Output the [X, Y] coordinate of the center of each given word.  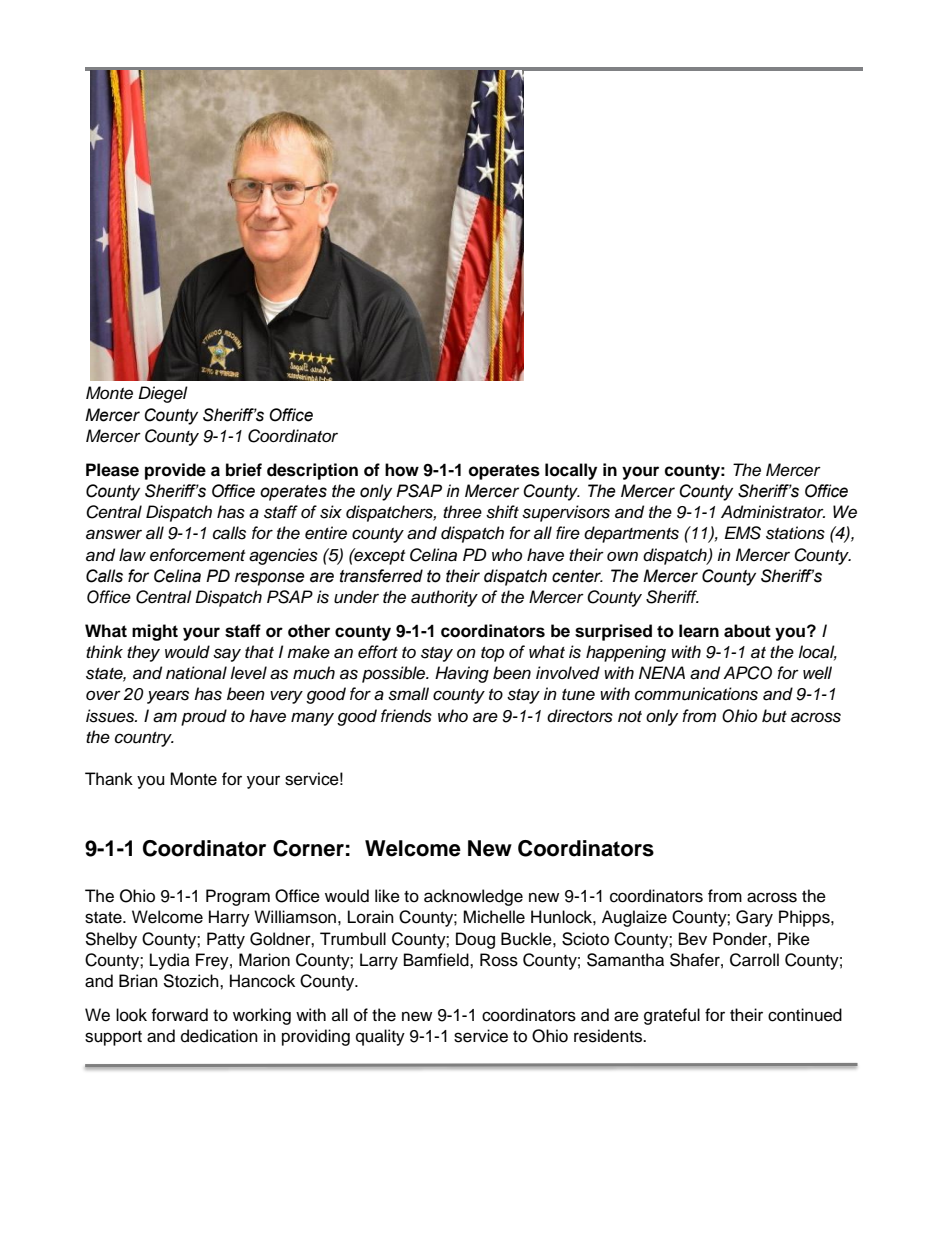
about [747, 631]
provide [175, 471]
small [408, 694]
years [168, 697]
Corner [308, 848]
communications [696, 694]
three [462, 512]
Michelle [494, 917]
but [774, 716]
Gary [754, 918]
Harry [229, 918]
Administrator [773, 512]
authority [444, 598]
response [270, 579]
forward [179, 1015]
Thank [109, 779]
